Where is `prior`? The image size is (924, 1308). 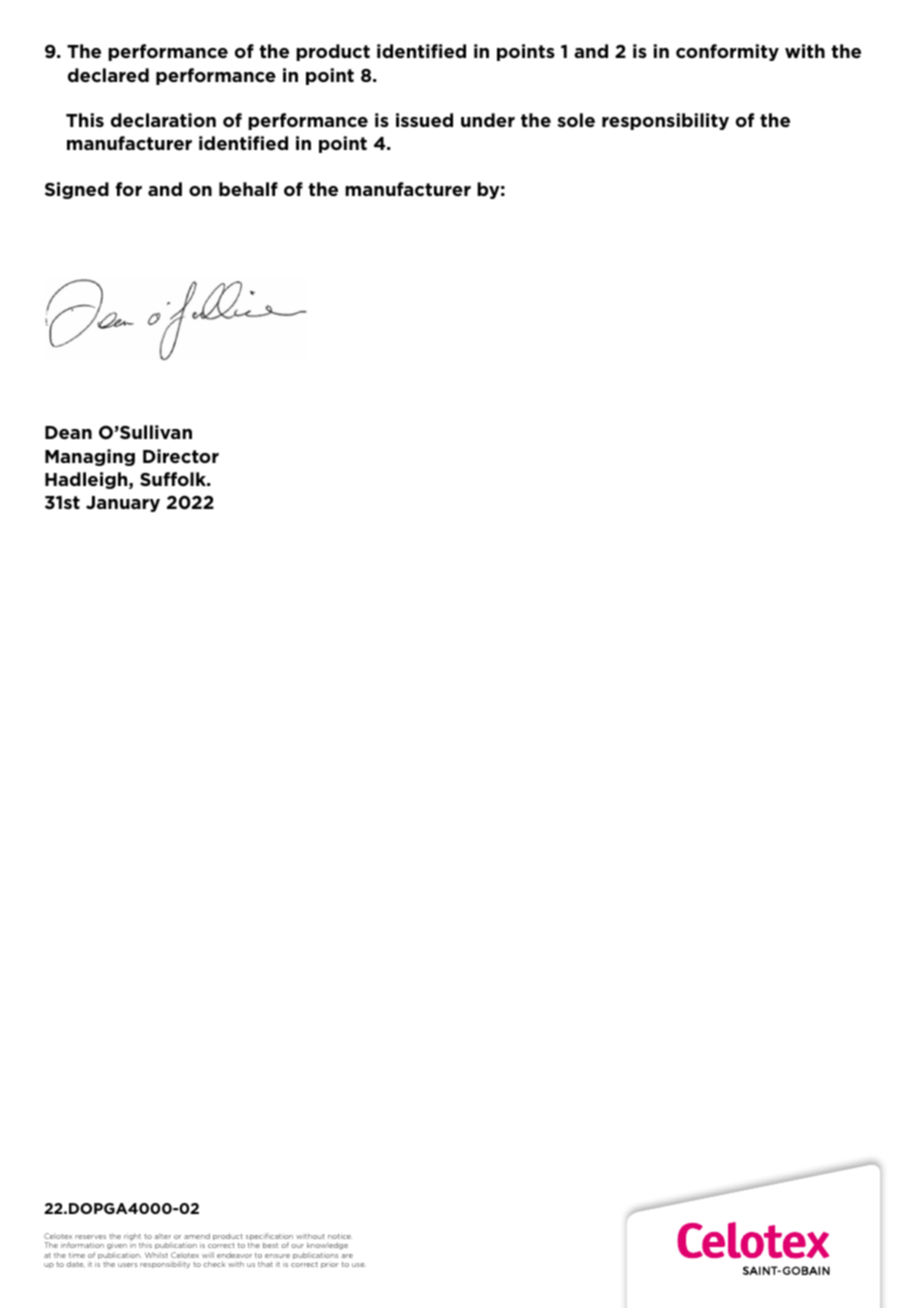 prior is located at coordinates (330, 1265).
